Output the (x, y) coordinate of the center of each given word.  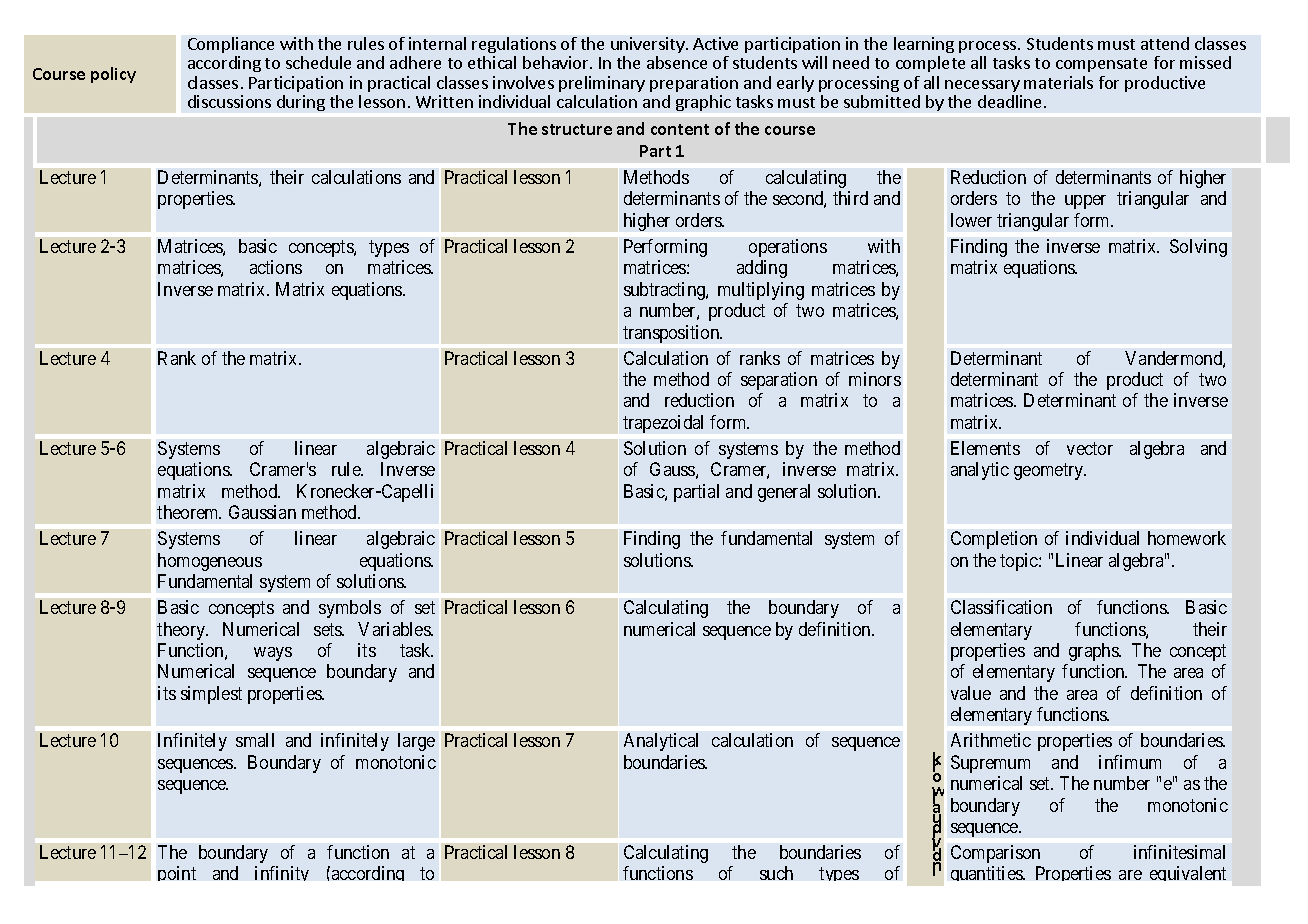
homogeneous (210, 562)
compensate (1101, 65)
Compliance (231, 45)
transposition (672, 334)
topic (1020, 562)
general (784, 493)
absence (677, 62)
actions (276, 267)
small (255, 740)
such (776, 873)
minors (875, 379)
